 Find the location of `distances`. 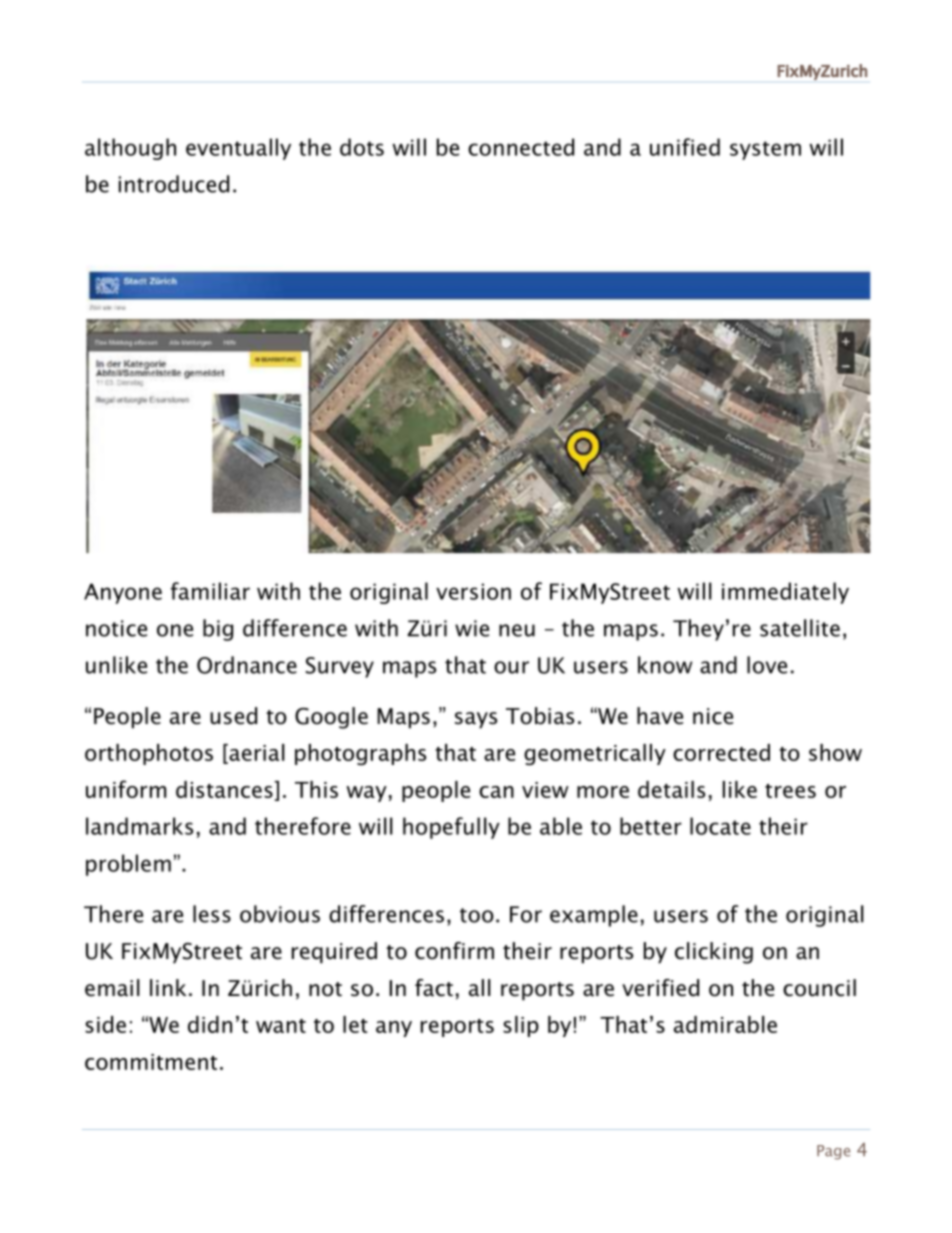

distances is located at coordinates (225, 789).
